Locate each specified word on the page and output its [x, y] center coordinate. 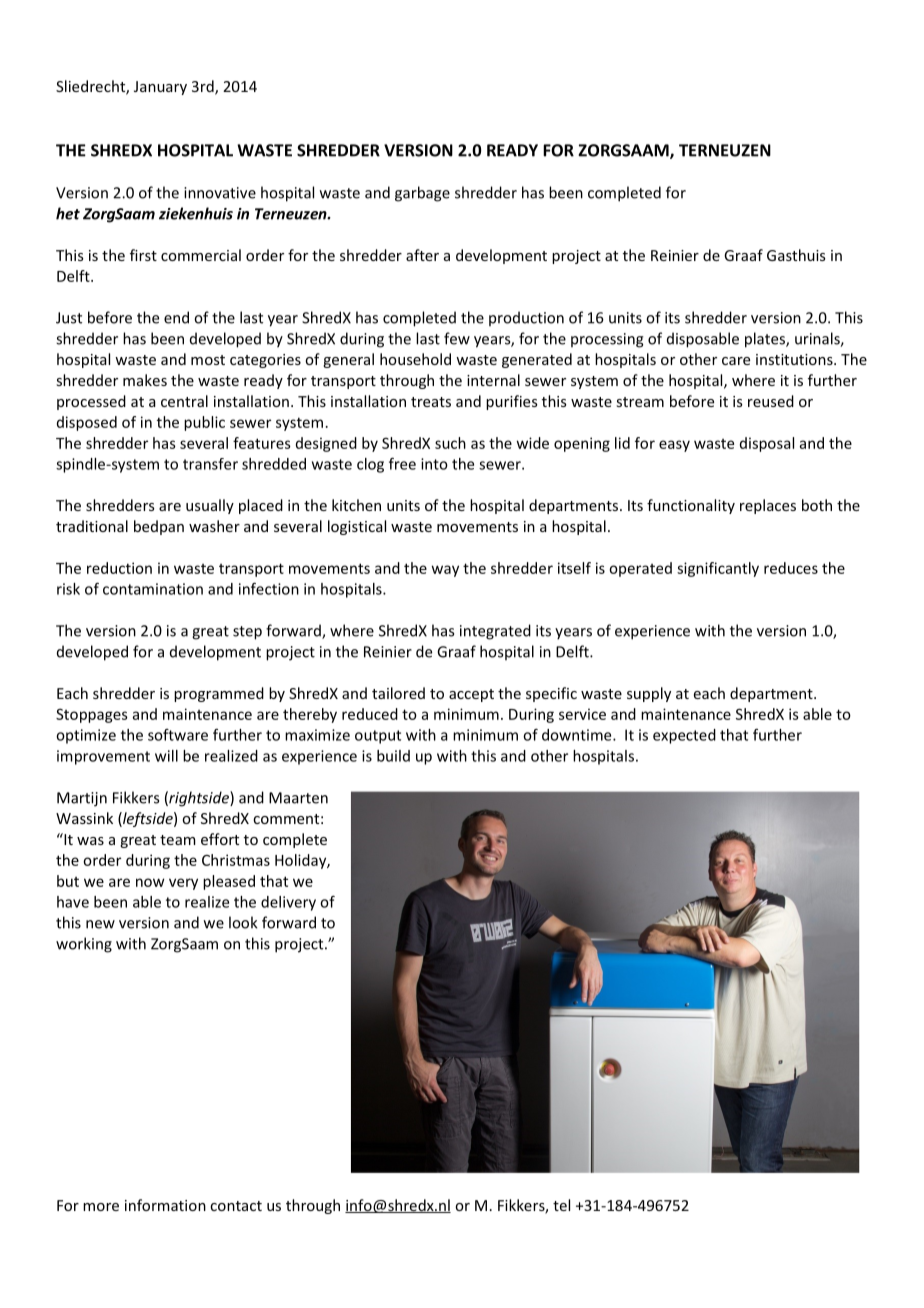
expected [684, 736]
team [178, 840]
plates [766, 340]
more [101, 1207]
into [434, 464]
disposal [767, 444]
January [160, 88]
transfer [210, 464]
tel [561, 1205]
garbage [422, 194]
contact [236, 1206]
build [393, 756]
